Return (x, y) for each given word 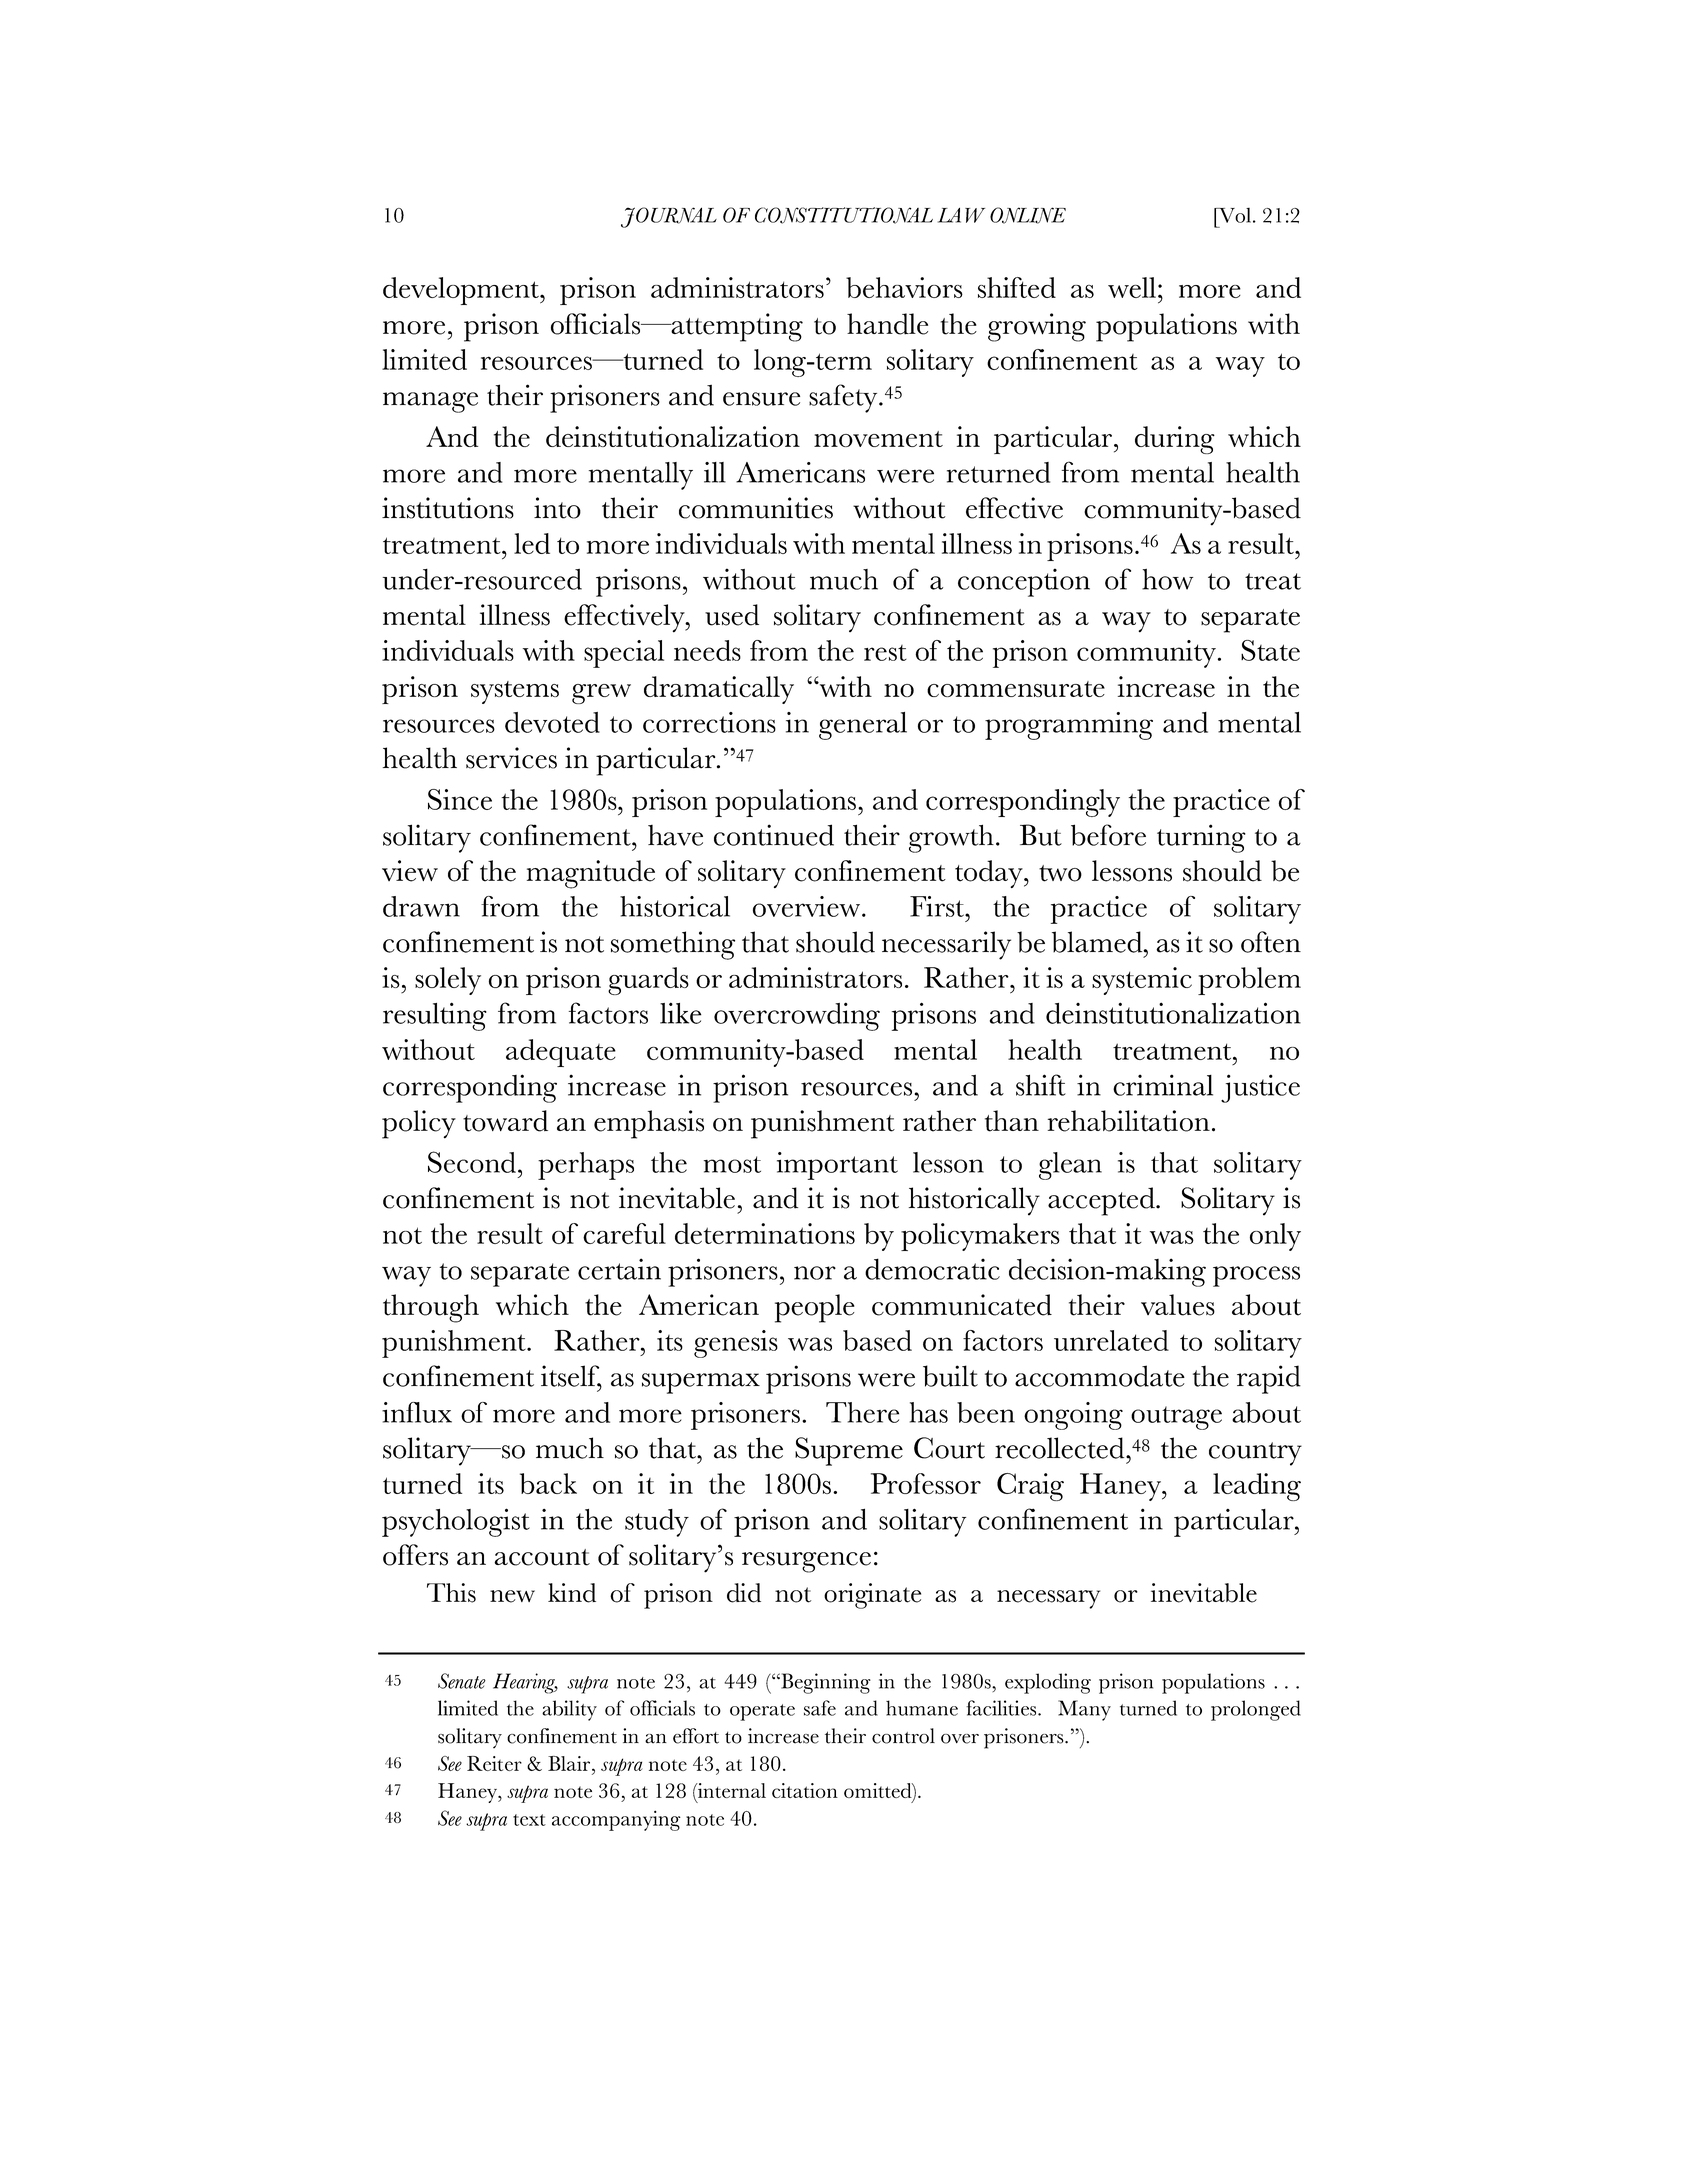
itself (571, 1377)
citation (805, 1790)
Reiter (494, 1763)
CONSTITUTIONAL (844, 215)
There (862, 1412)
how (1167, 579)
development (462, 291)
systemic (1142, 981)
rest (885, 653)
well (1132, 287)
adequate (561, 1053)
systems (515, 692)
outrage (1176, 1418)
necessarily (946, 945)
